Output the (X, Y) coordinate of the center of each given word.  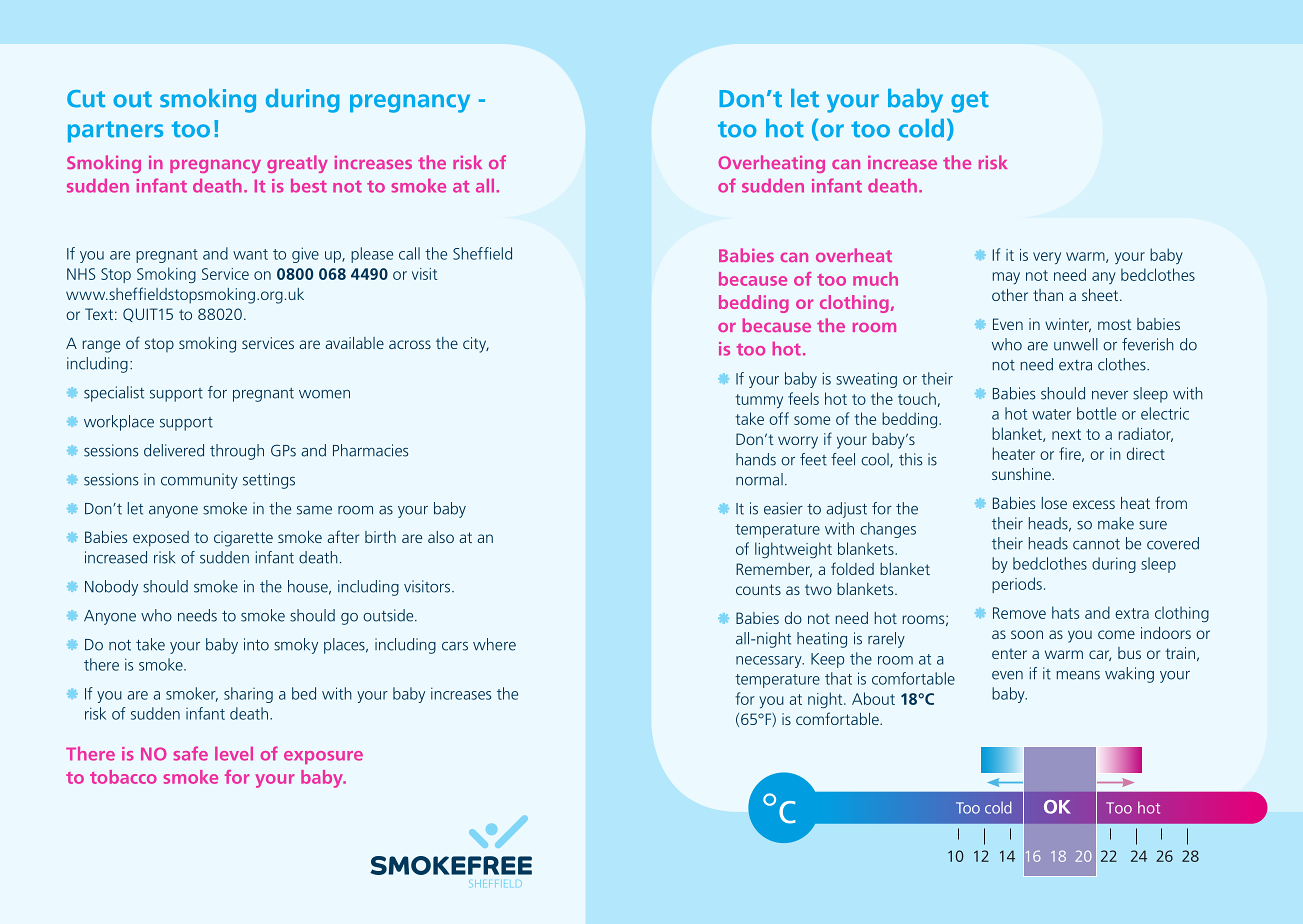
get (970, 102)
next (1066, 434)
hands (756, 459)
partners (115, 132)
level (234, 754)
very (1047, 258)
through (237, 452)
